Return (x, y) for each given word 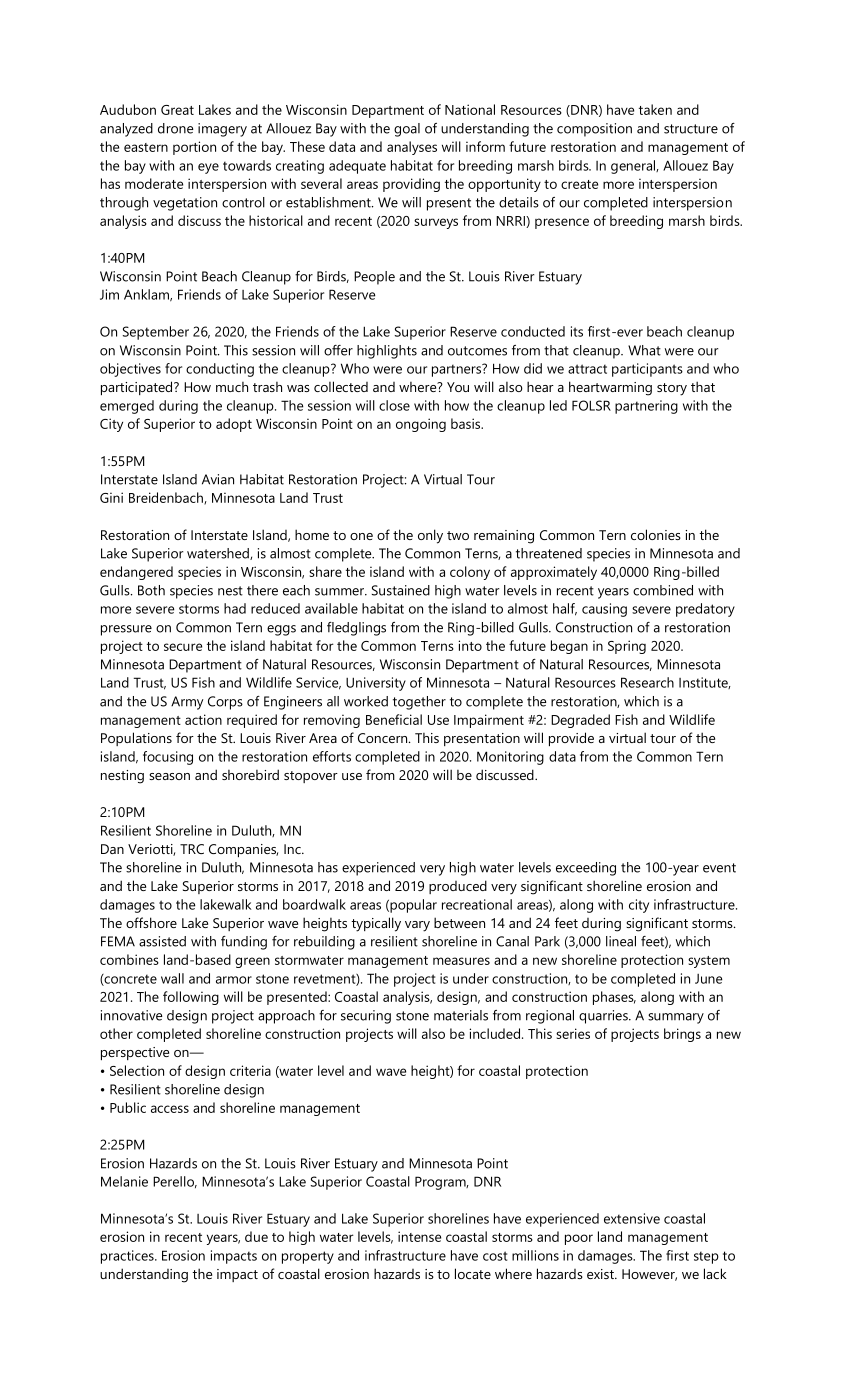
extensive (632, 1218)
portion (194, 148)
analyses (412, 148)
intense (419, 1236)
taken (655, 109)
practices (128, 1257)
